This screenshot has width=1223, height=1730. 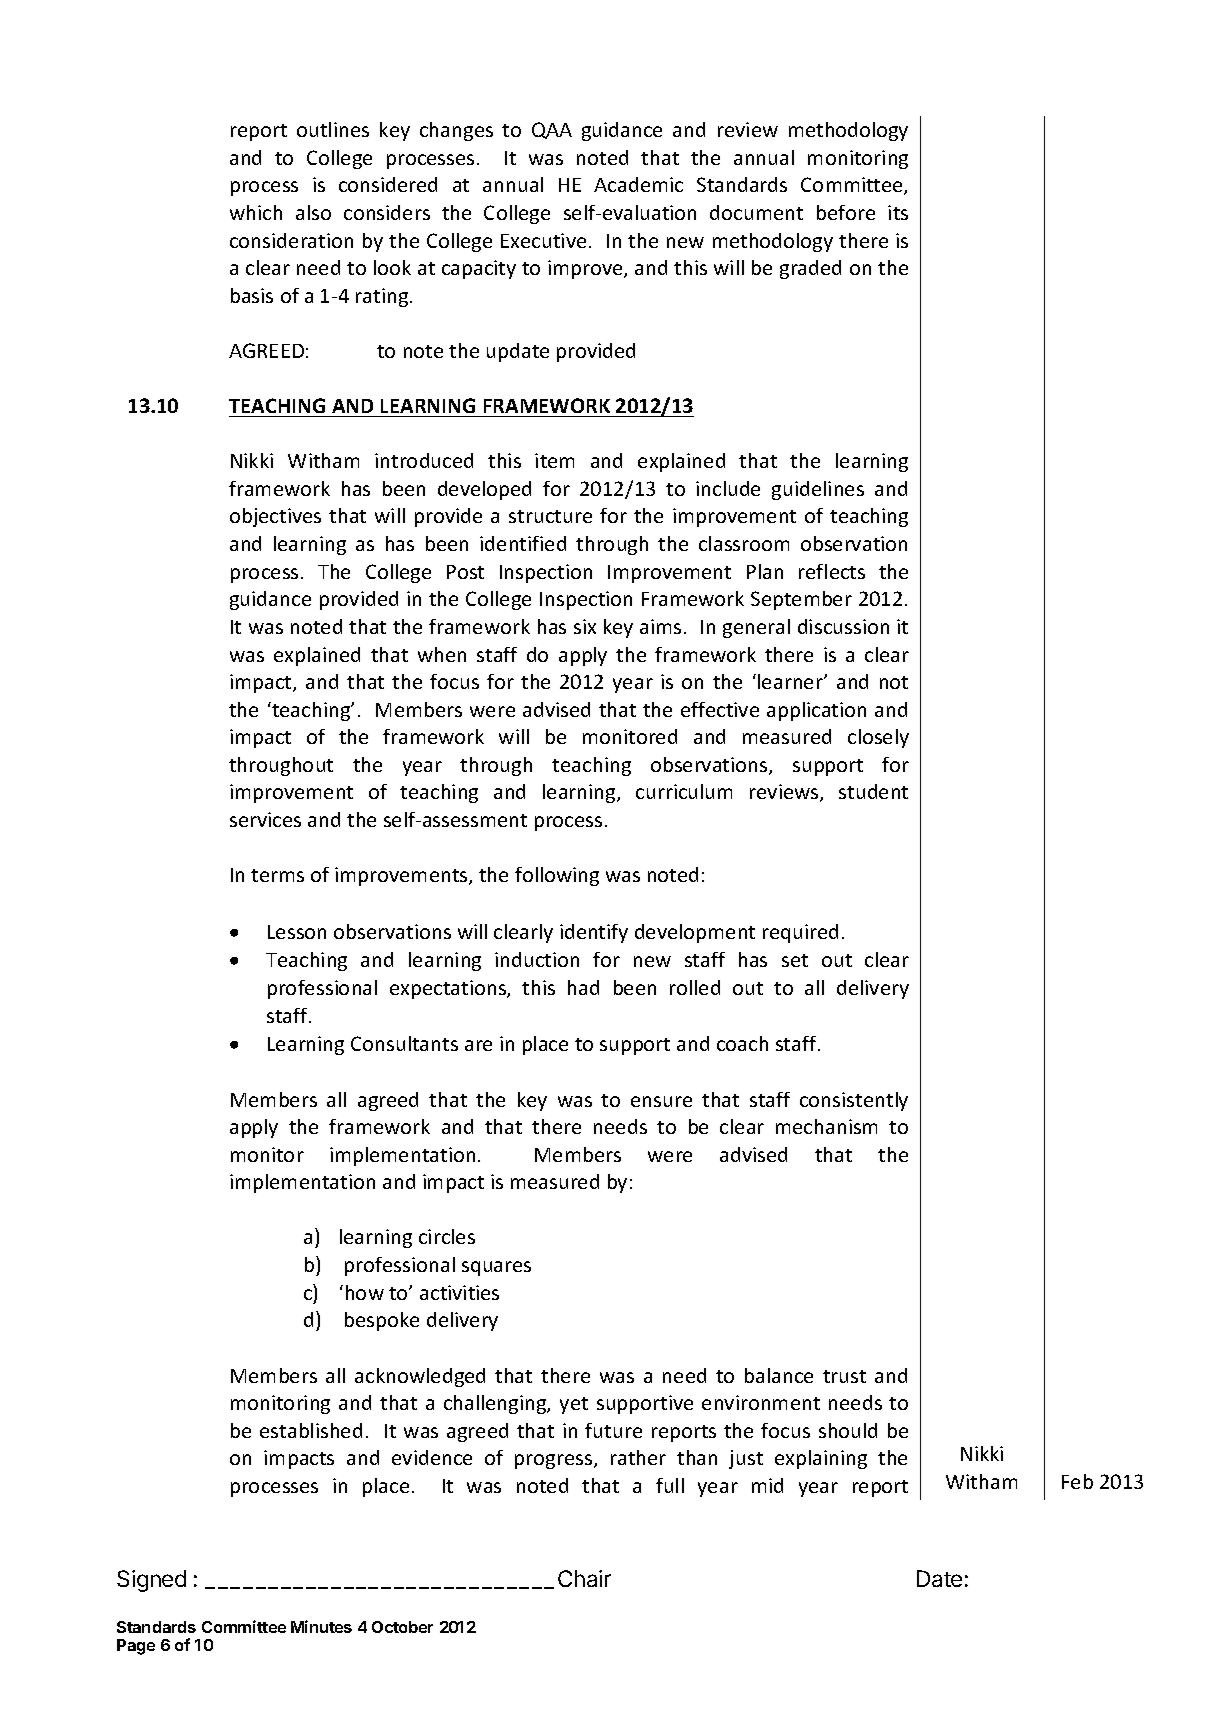 What do you see at coordinates (670, 1485) in the screenshot?
I see `full` at bounding box center [670, 1485].
